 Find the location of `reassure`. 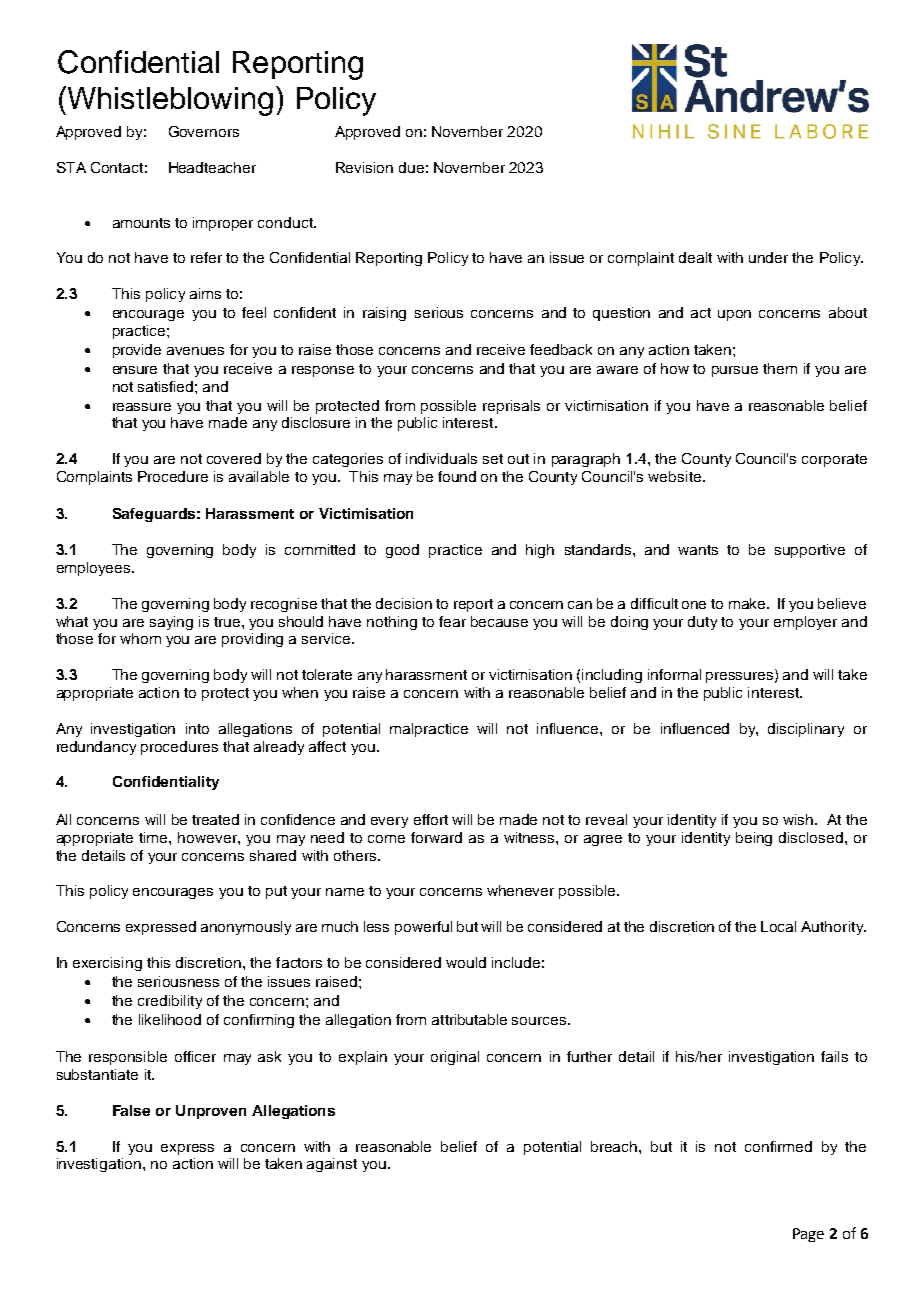

reassure is located at coordinates (142, 407).
